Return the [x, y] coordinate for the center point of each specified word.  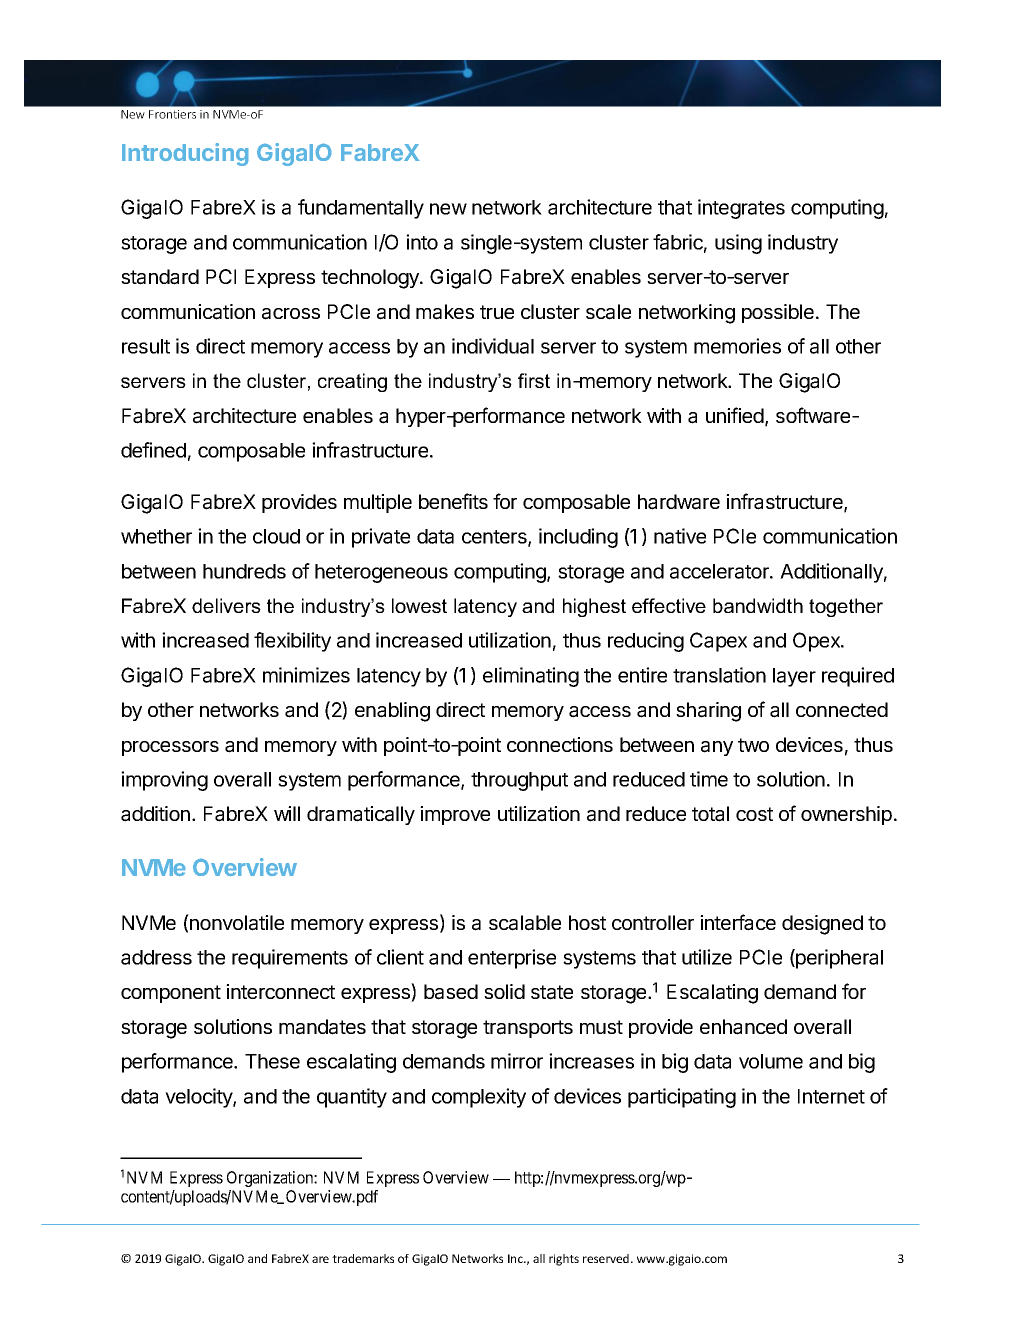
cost [754, 814]
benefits [453, 501]
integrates [741, 209]
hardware [679, 502]
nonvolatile [236, 922]
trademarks [363, 1258]
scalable [525, 923]
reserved [607, 1258]
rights [564, 1260]
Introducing [185, 154]
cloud [276, 536]
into [422, 242]
